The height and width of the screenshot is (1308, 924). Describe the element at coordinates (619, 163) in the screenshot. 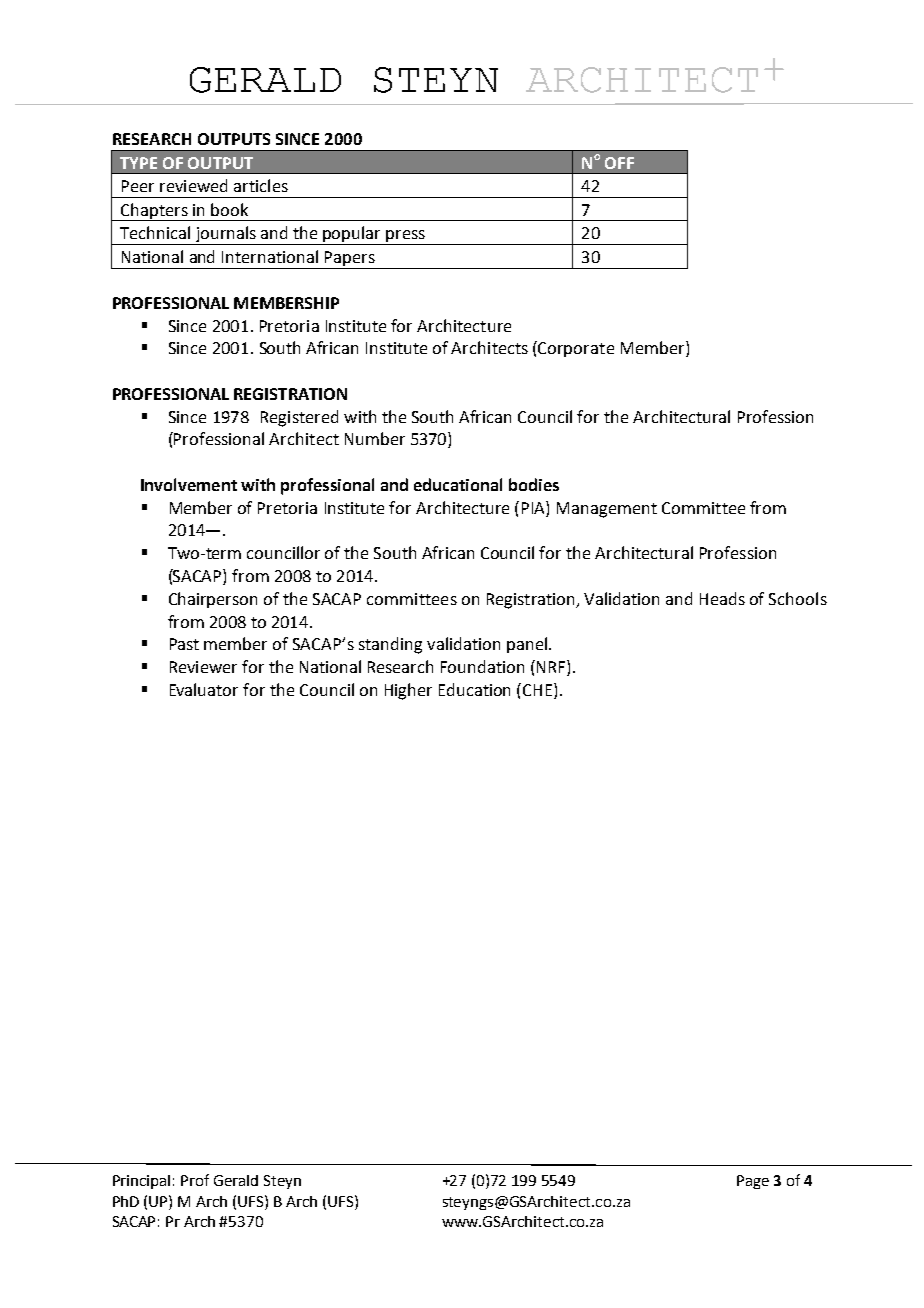

I see `OFF` at that location.
